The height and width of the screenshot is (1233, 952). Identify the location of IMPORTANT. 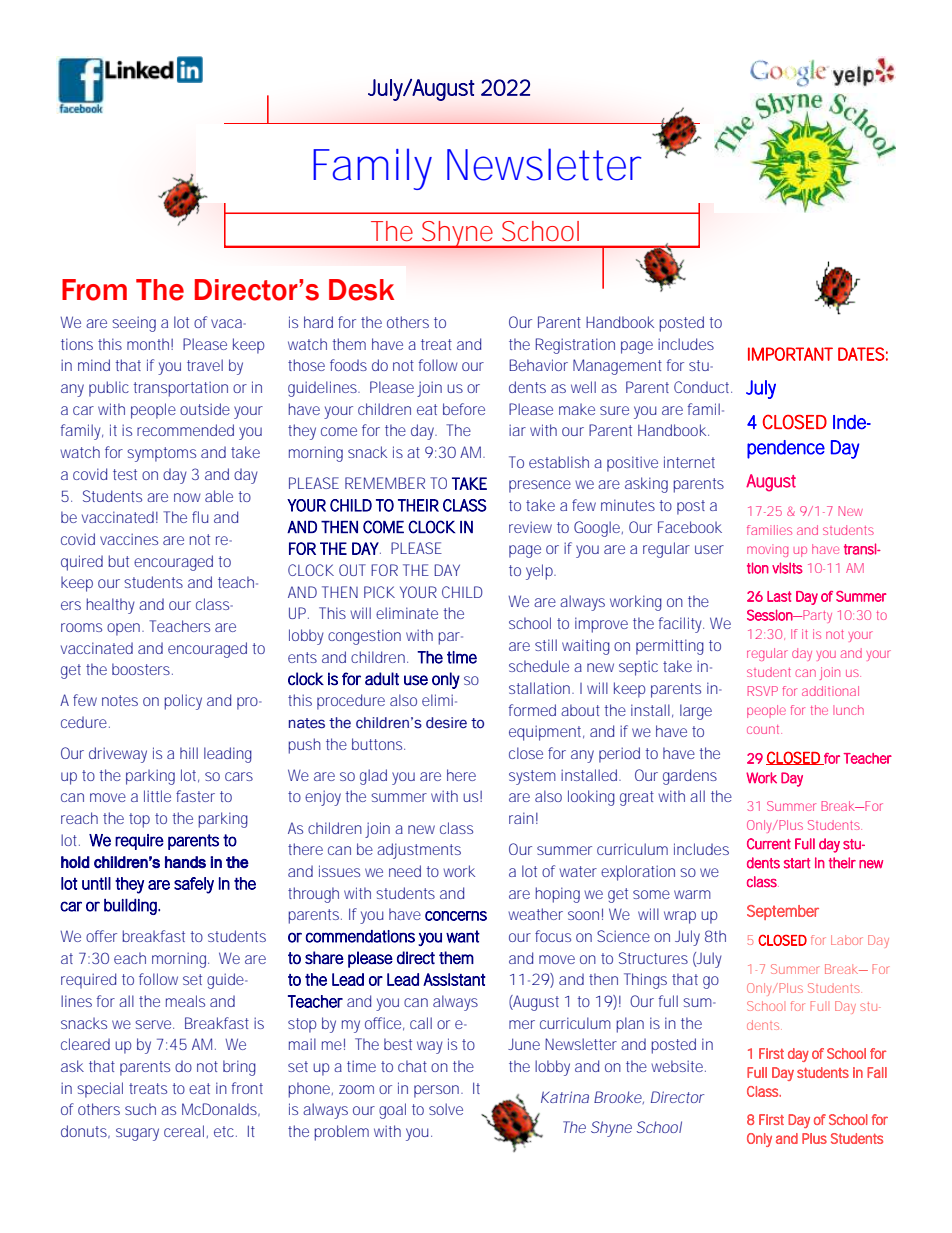
(790, 354).
